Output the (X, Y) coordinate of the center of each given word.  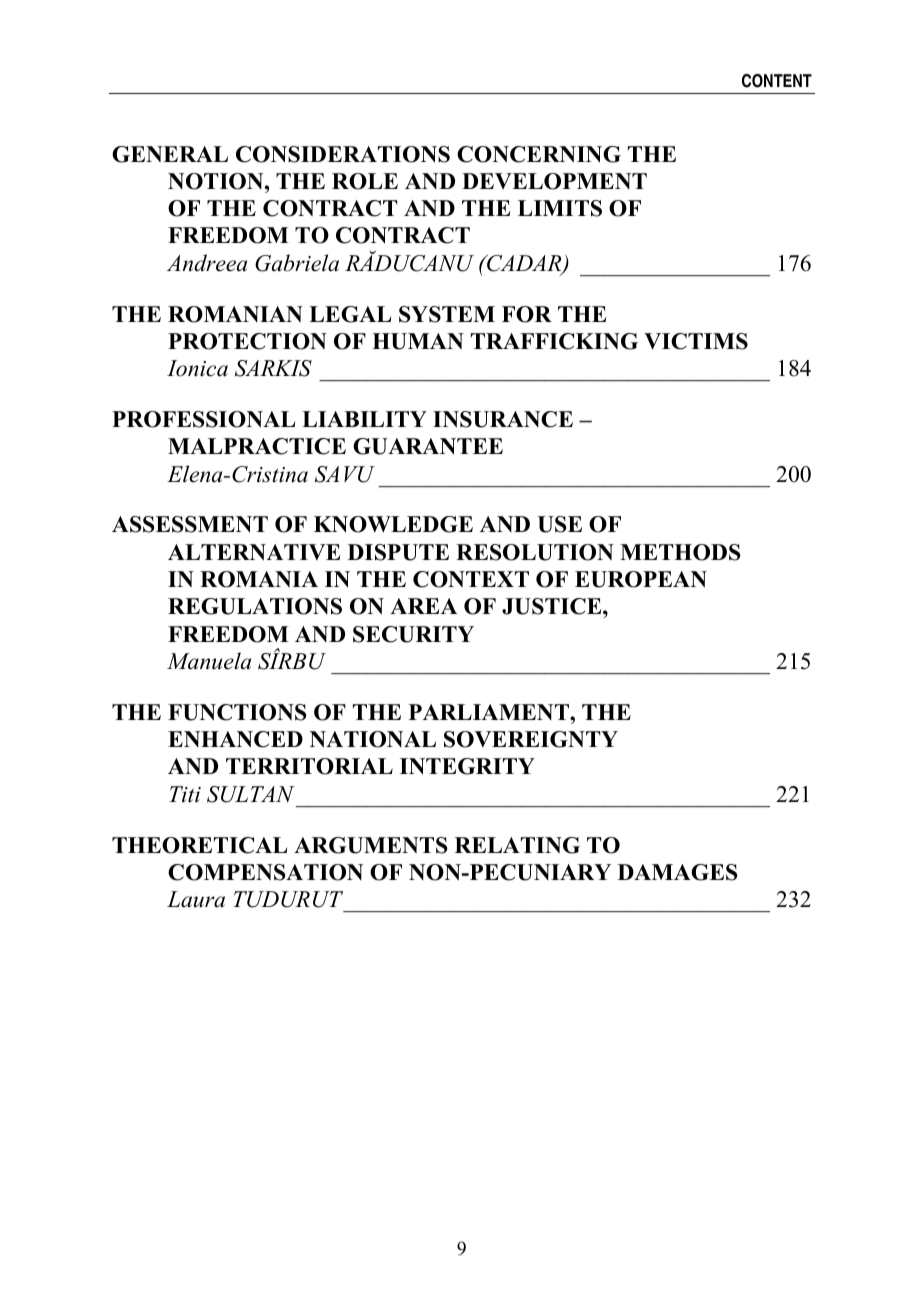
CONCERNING (539, 154)
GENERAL (170, 154)
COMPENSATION (265, 872)
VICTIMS (696, 341)
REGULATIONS (255, 606)
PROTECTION (247, 341)
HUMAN (418, 341)
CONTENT (777, 81)
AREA (423, 606)
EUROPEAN (641, 579)
